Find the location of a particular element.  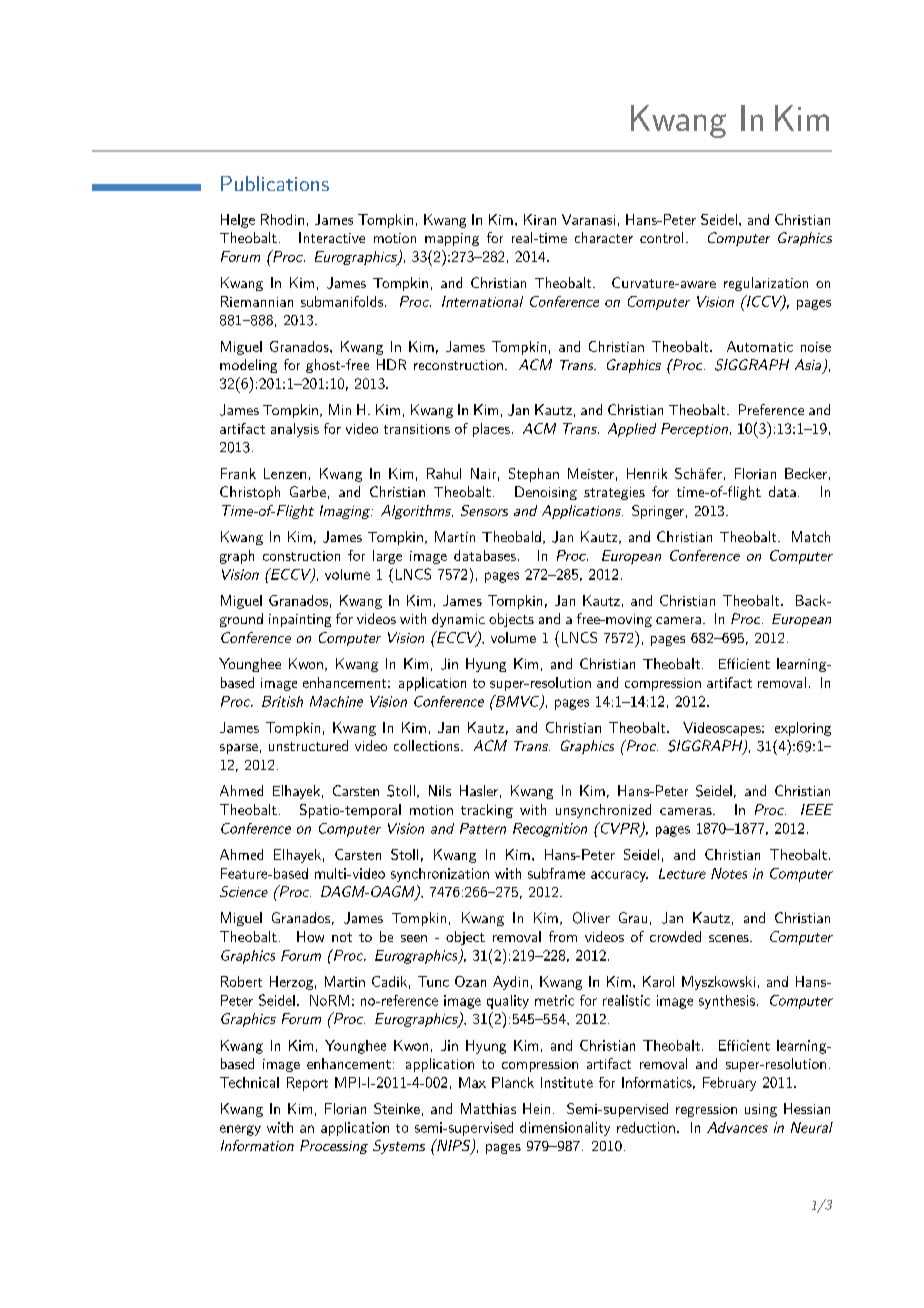

How is located at coordinates (310, 936).
